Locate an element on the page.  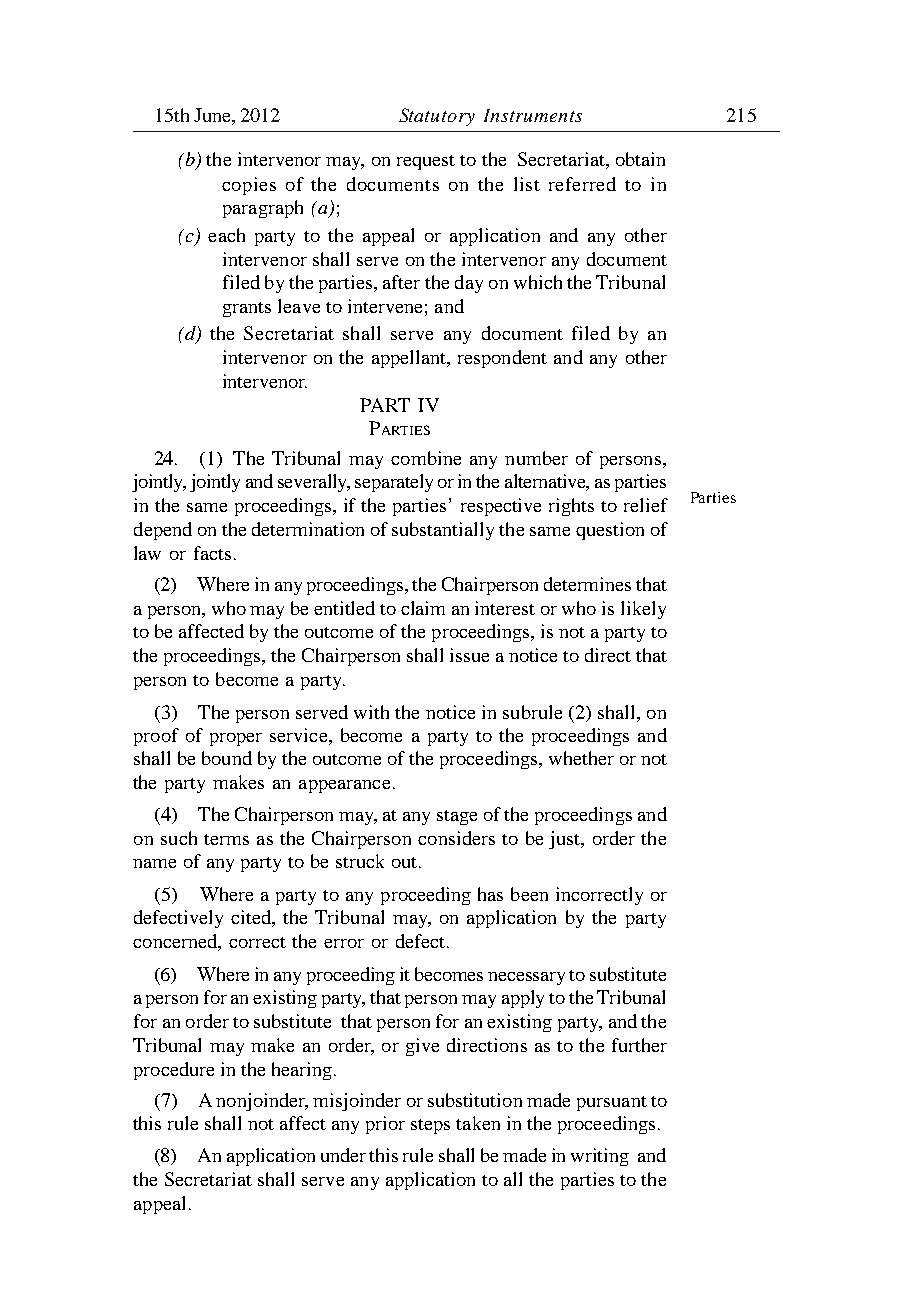
prior is located at coordinates (385, 1125).
